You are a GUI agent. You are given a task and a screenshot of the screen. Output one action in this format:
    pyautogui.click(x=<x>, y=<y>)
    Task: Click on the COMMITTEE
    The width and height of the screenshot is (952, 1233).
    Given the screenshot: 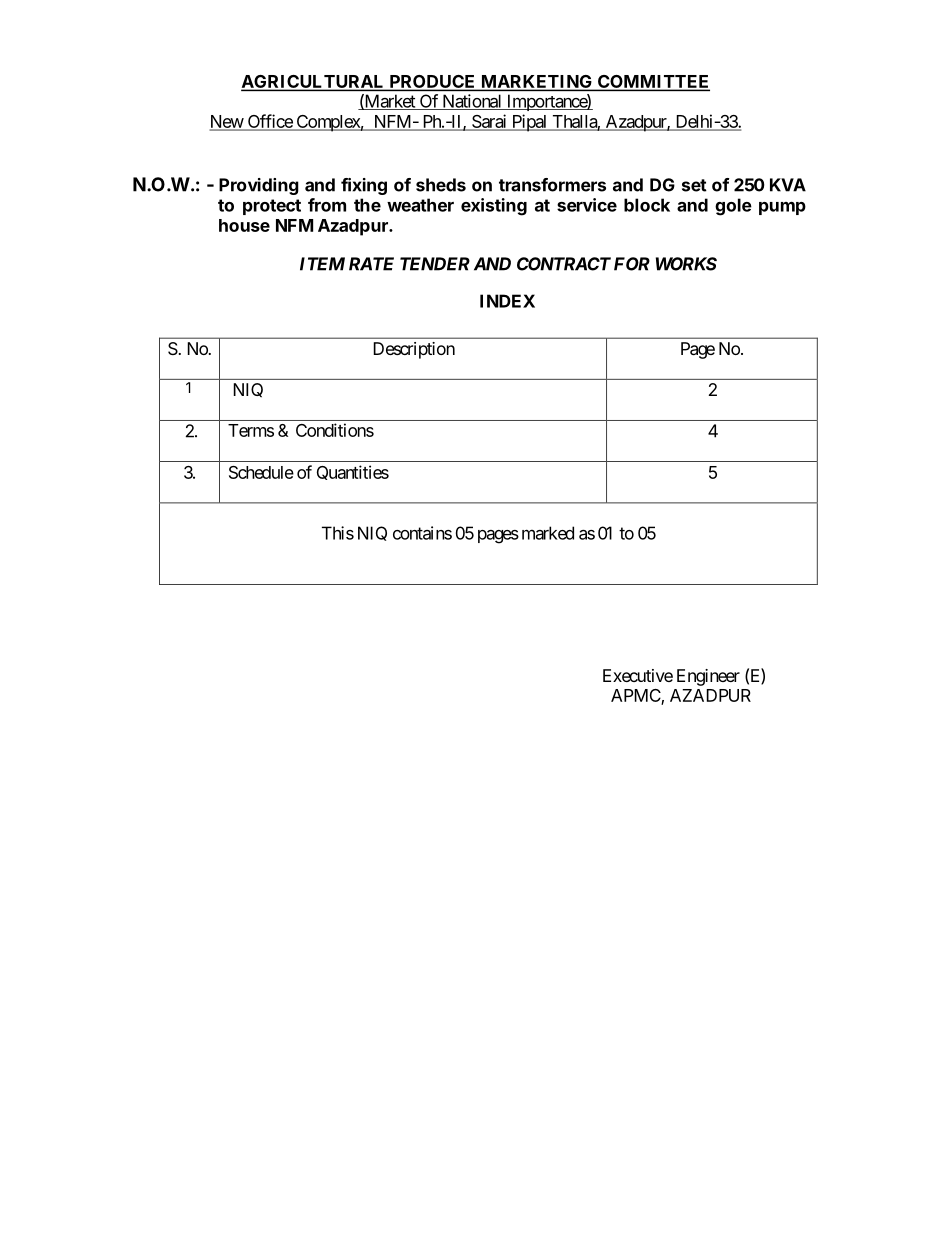 What is the action you would take?
    pyautogui.click(x=653, y=83)
